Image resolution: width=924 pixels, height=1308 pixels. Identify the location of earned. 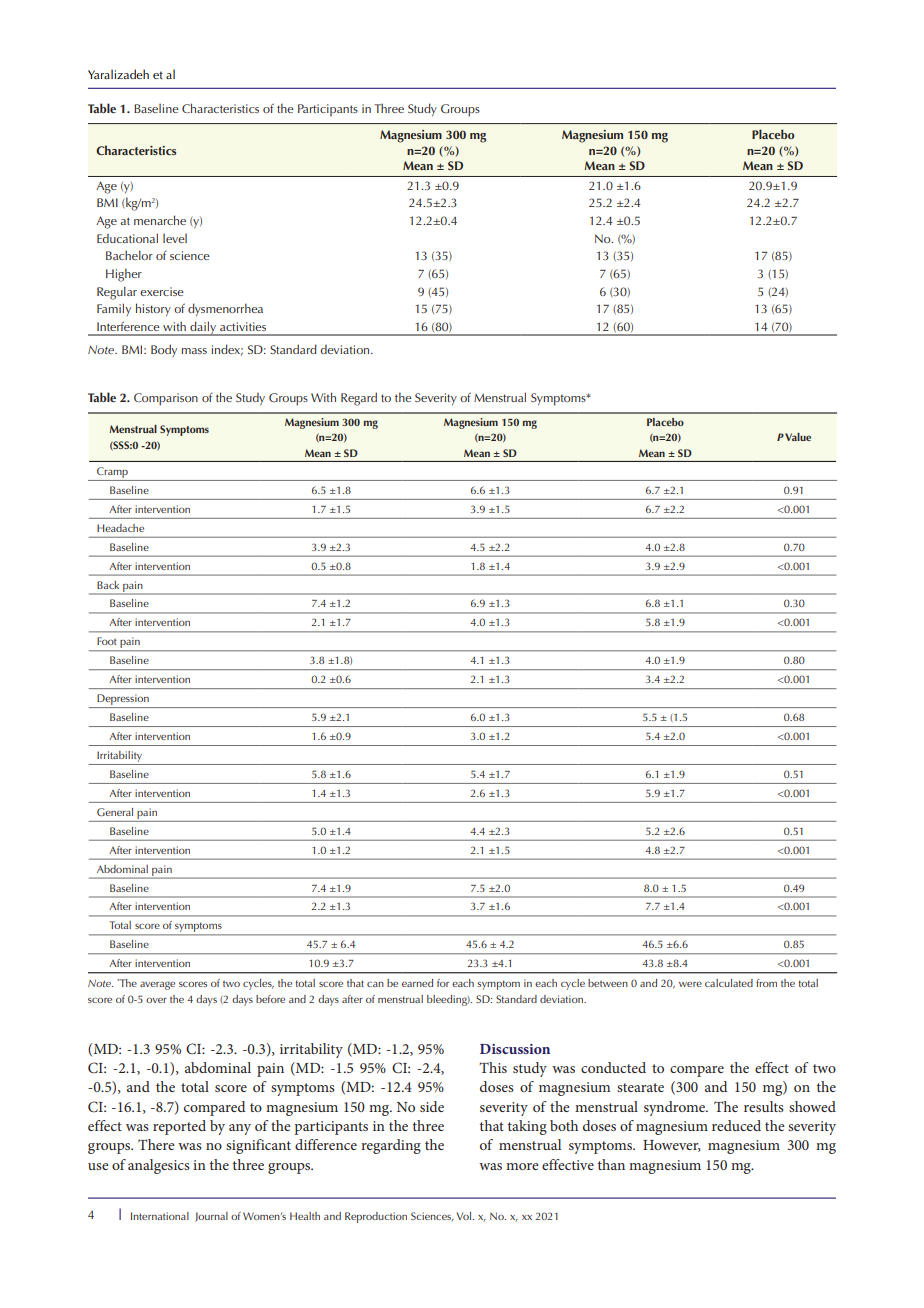
(417, 983).
